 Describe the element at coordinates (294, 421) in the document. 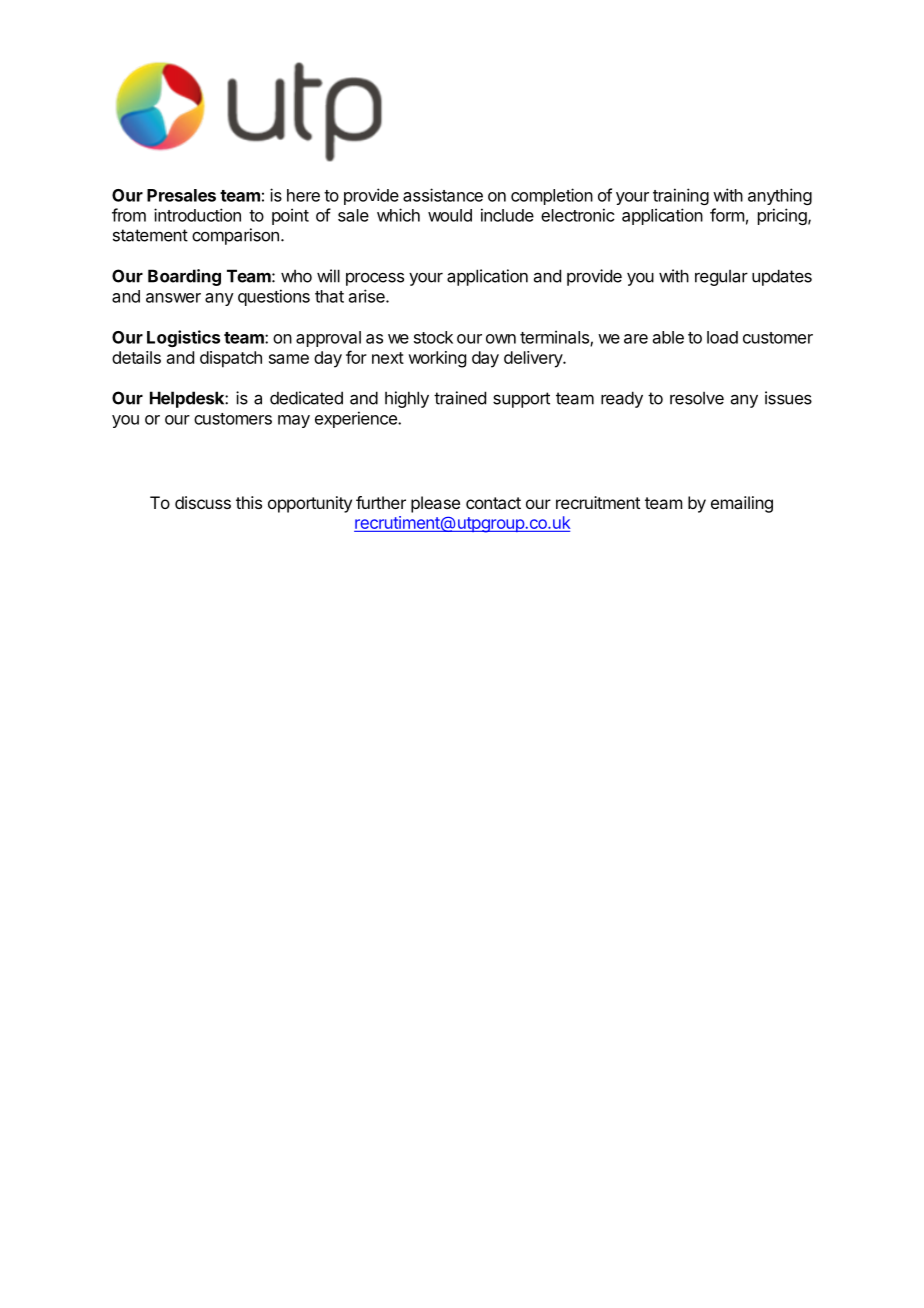

I see `may` at that location.
